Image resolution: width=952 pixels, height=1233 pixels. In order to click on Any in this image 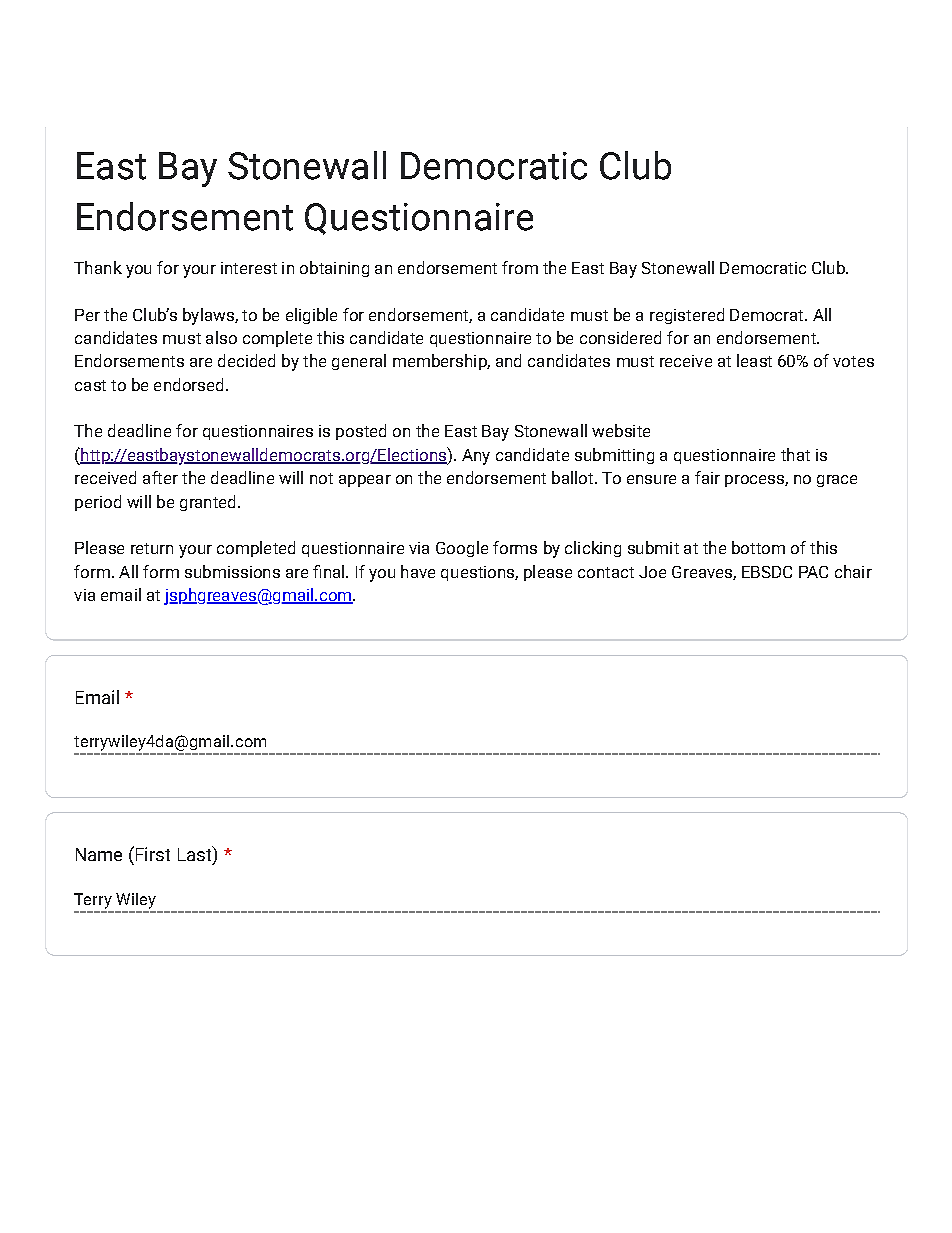, I will do `click(476, 457)`.
